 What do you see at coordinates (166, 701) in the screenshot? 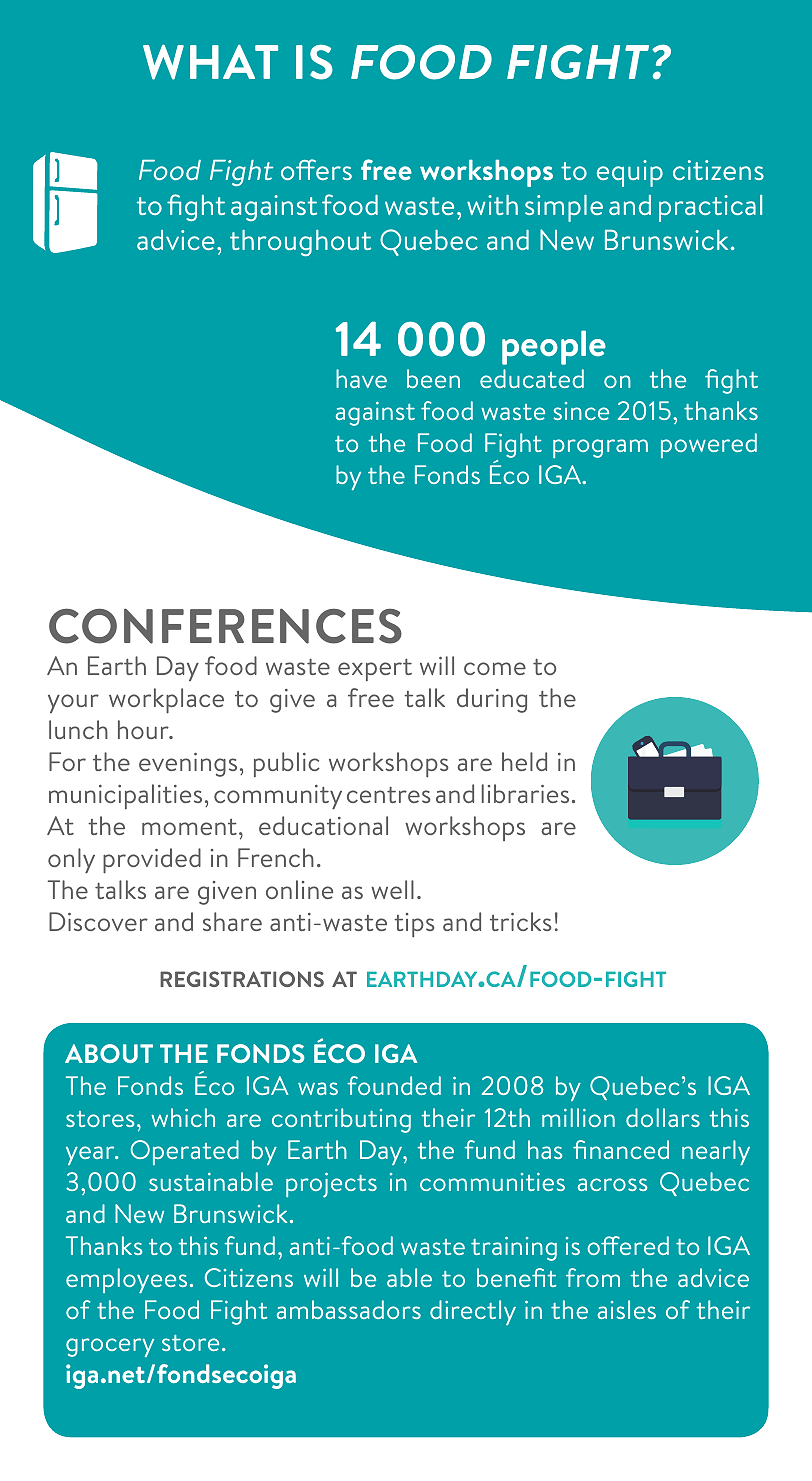
I see `workplace` at bounding box center [166, 701].
